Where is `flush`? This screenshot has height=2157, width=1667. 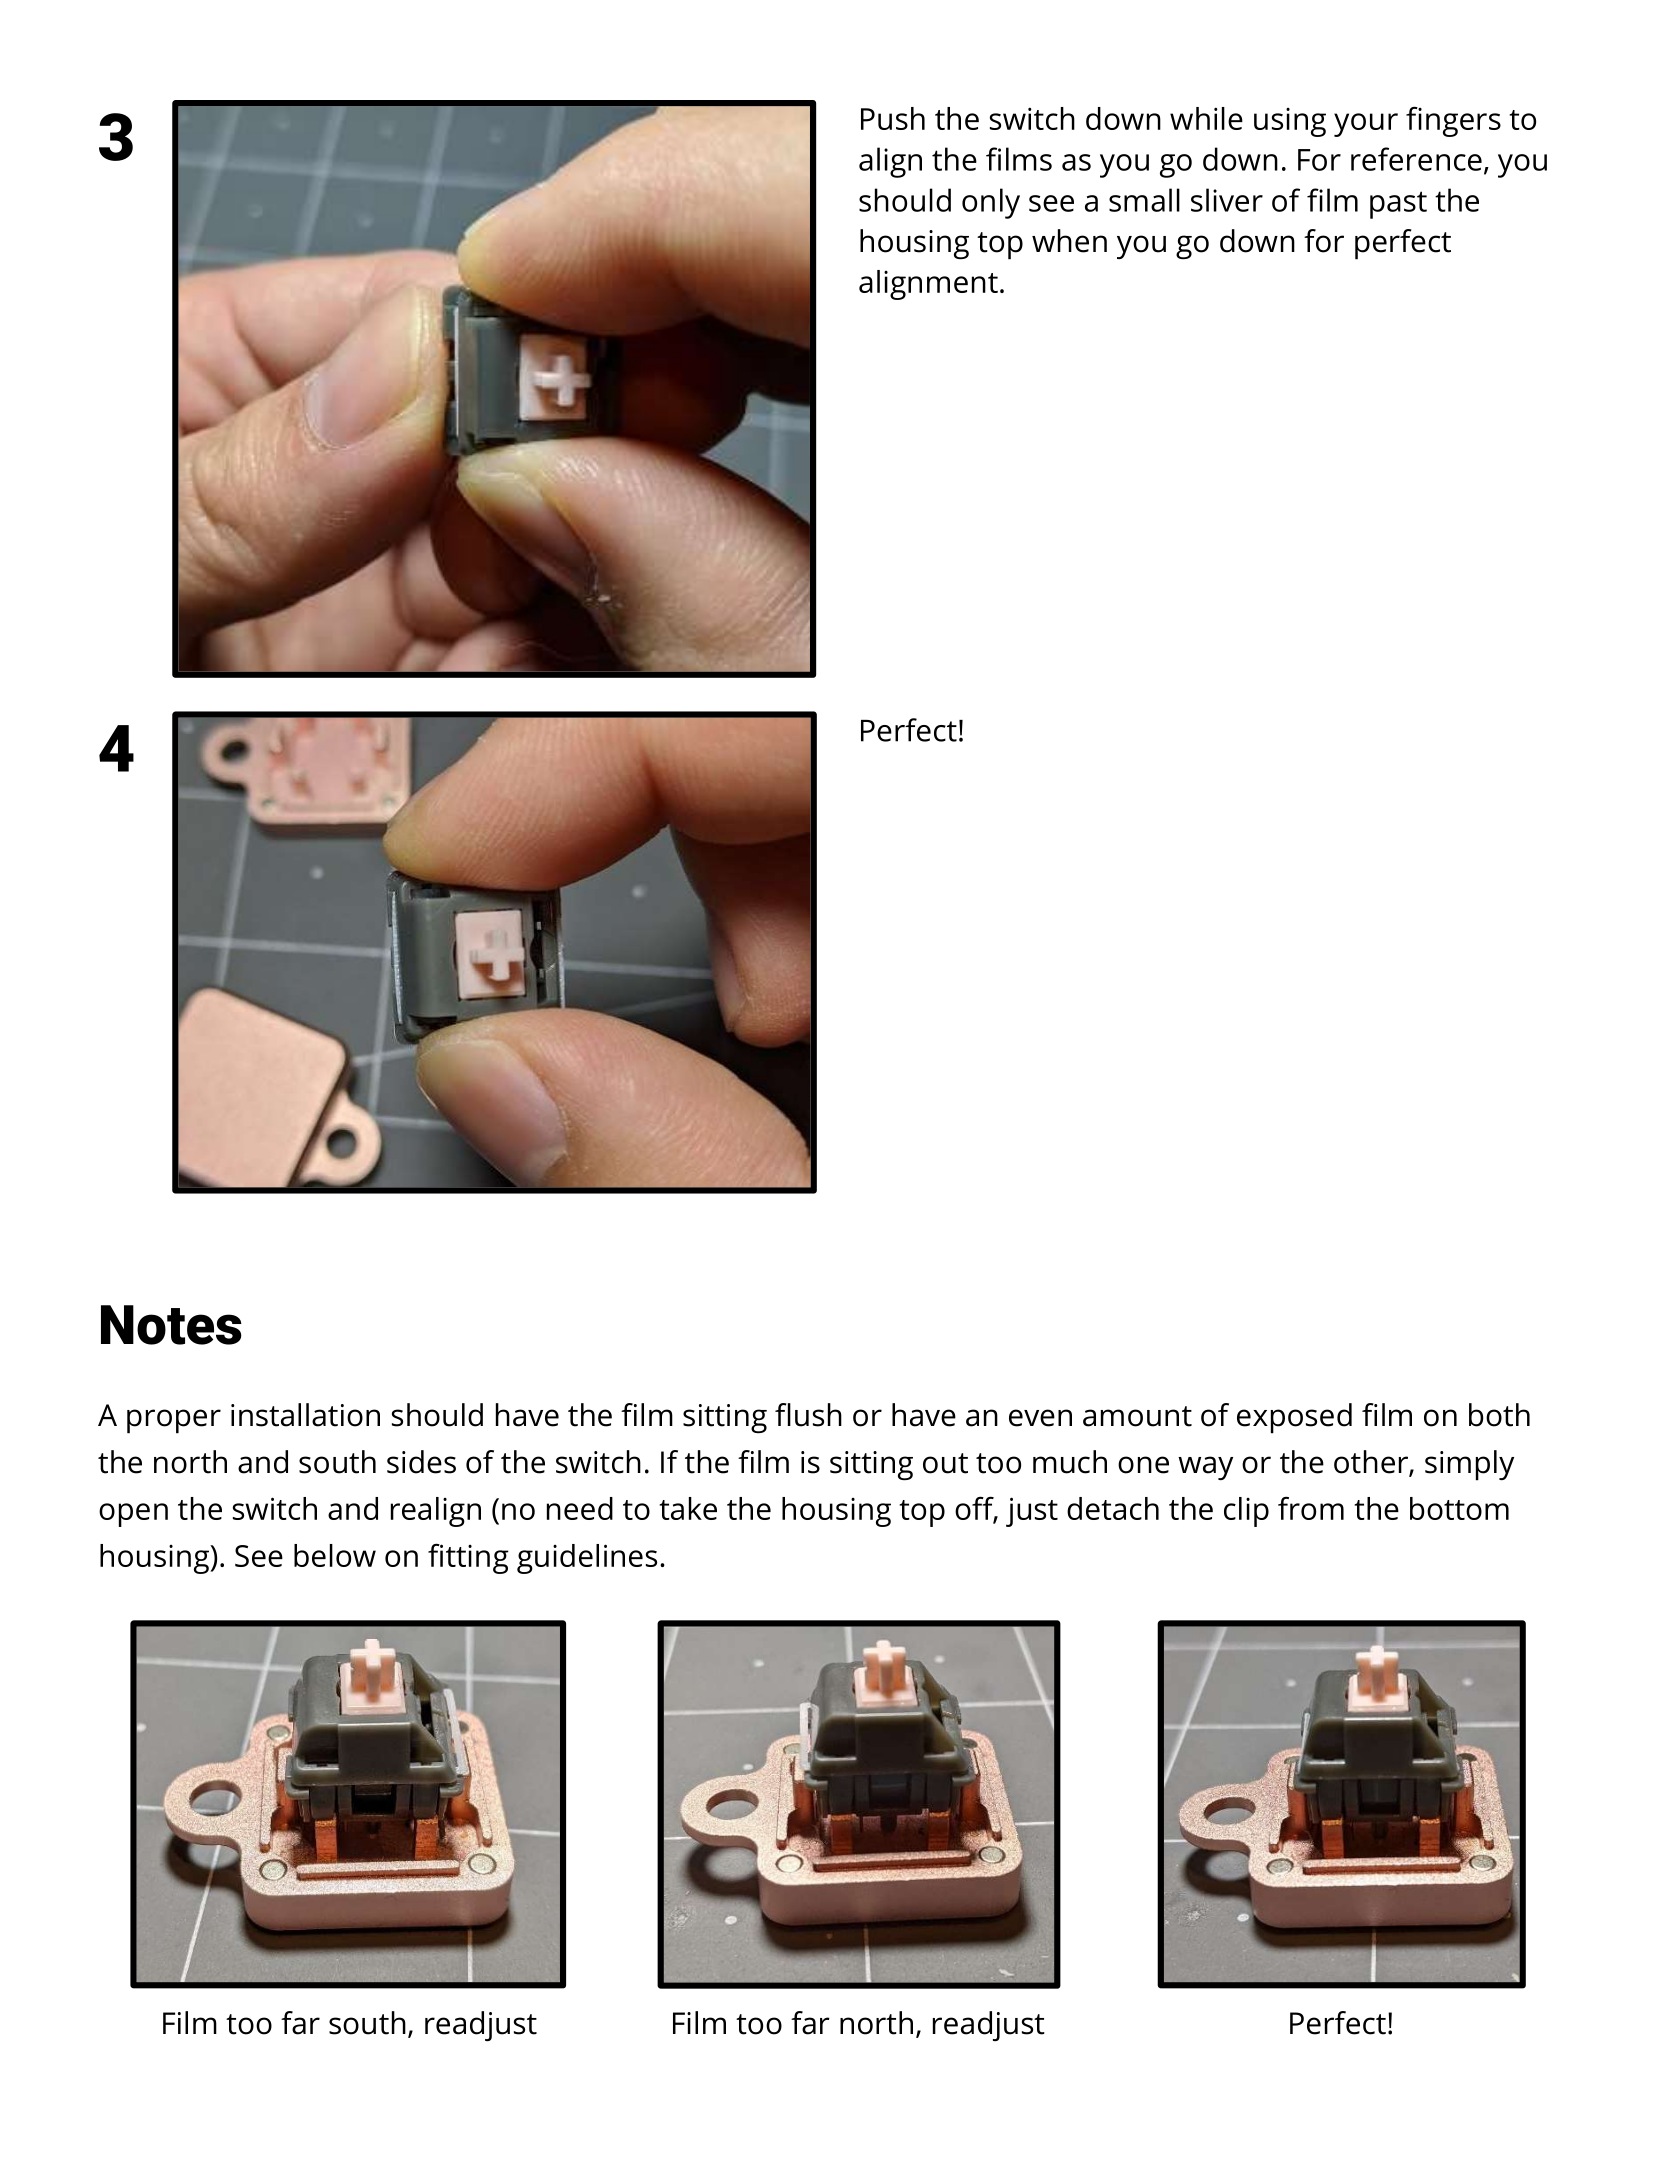
flush is located at coordinates (808, 1415).
